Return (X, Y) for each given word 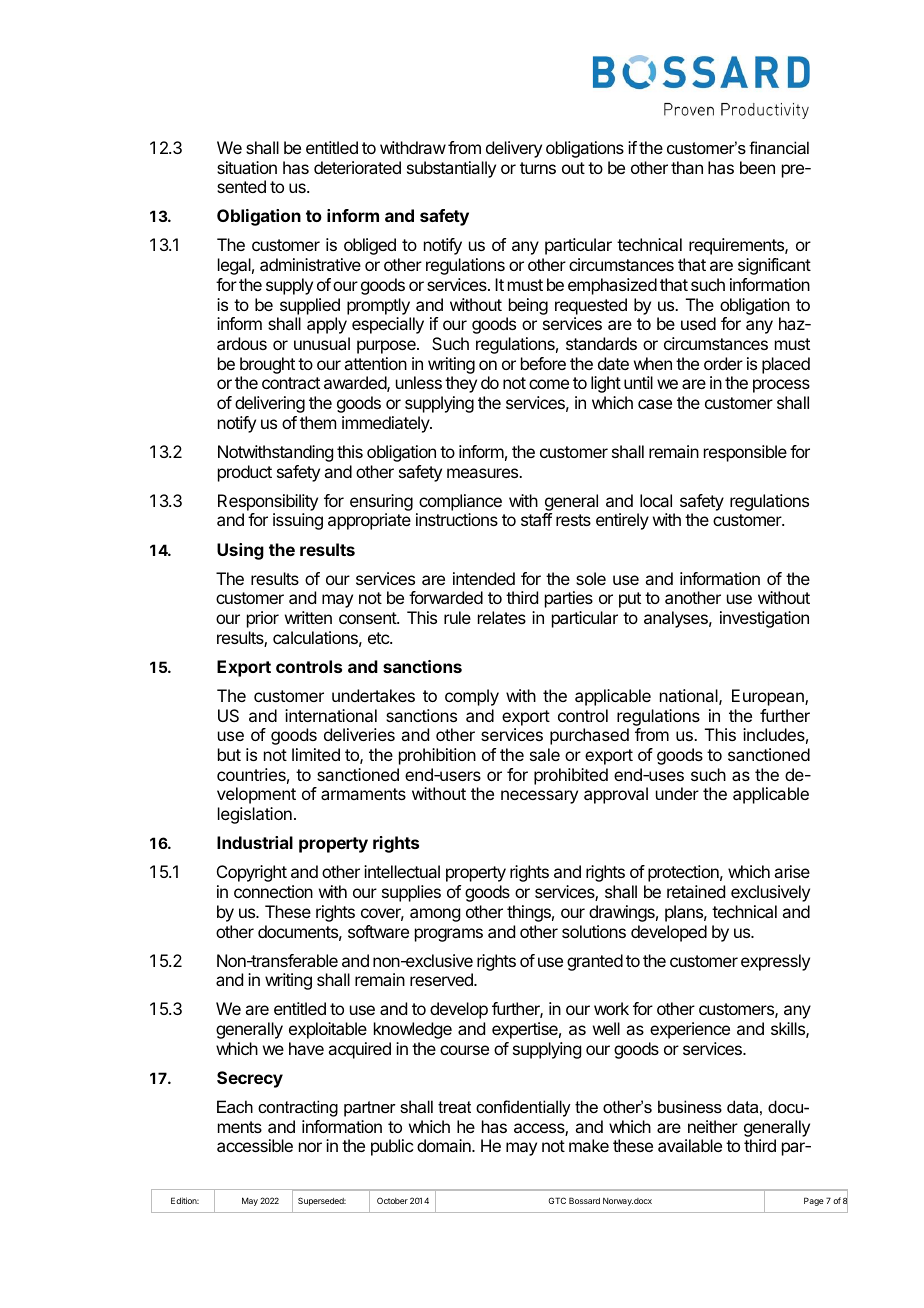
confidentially (523, 1108)
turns (538, 168)
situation (247, 167)
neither (713, 1126)
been (757, 167)
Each (235, 1106)
